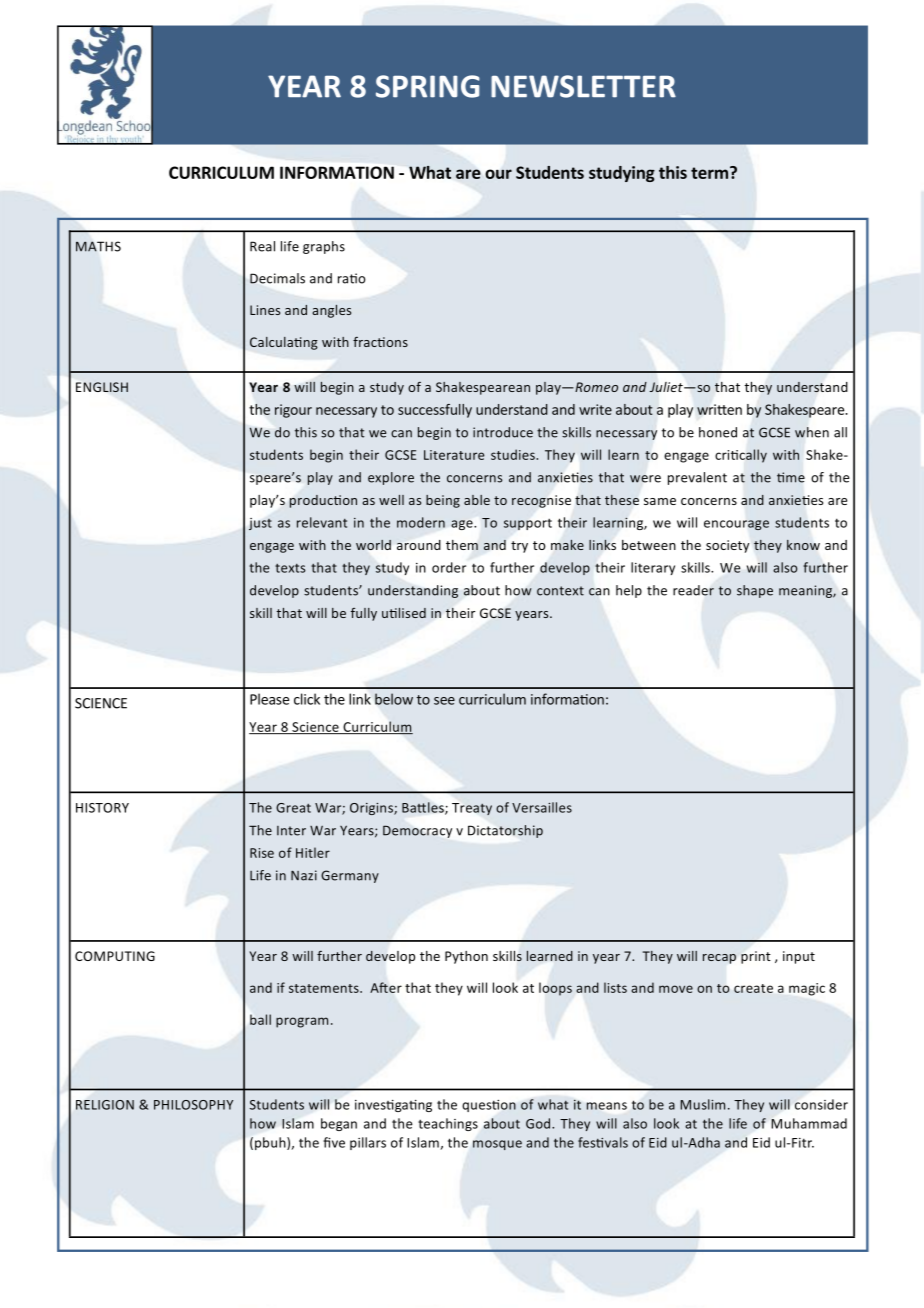  What do you see at coordinates (193, 1105) in the screenshot?
I see `PHILOSOPHY` at bounding box center [193, 1105].
